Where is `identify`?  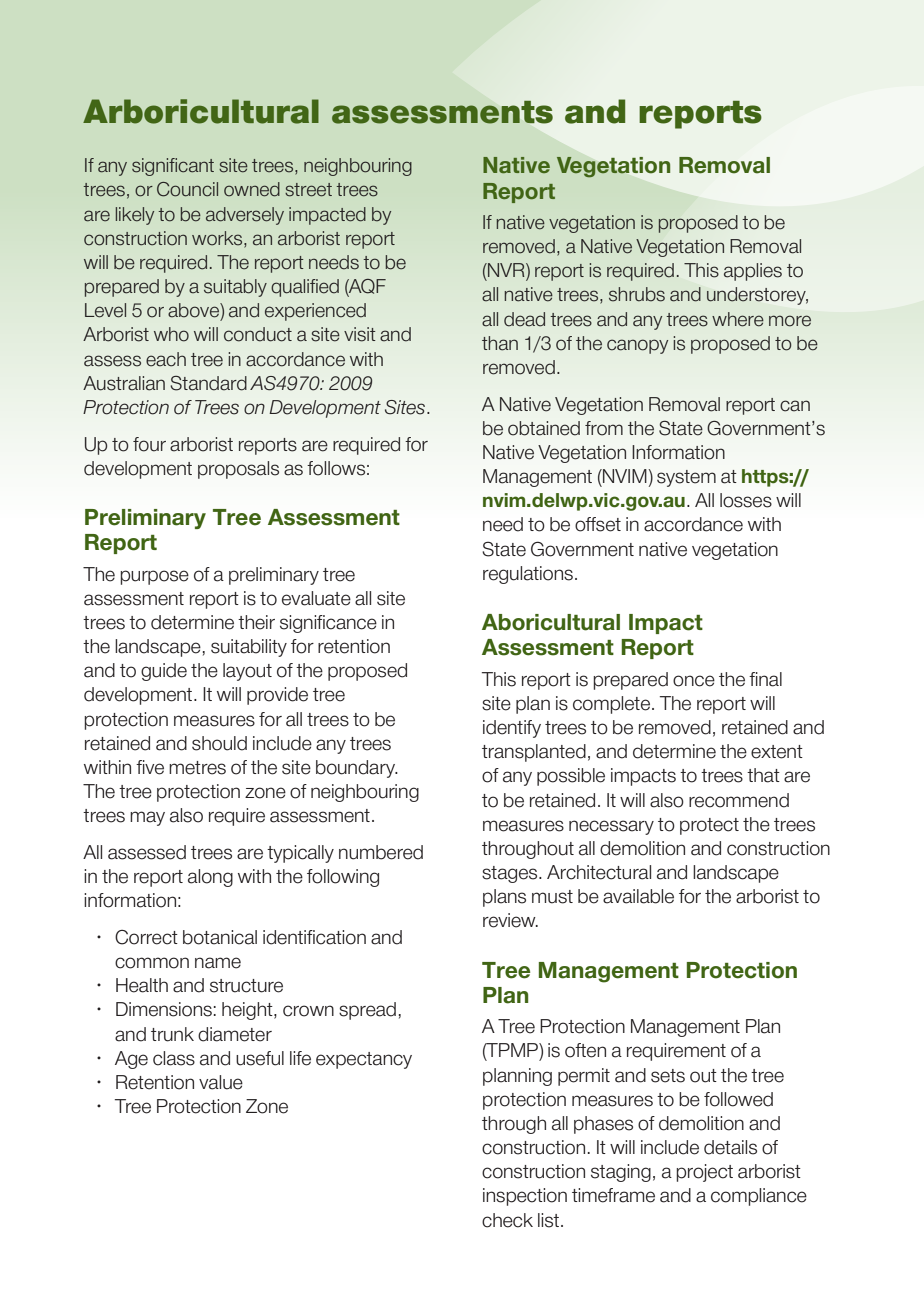
identify is located at coordinates (512, 729).
